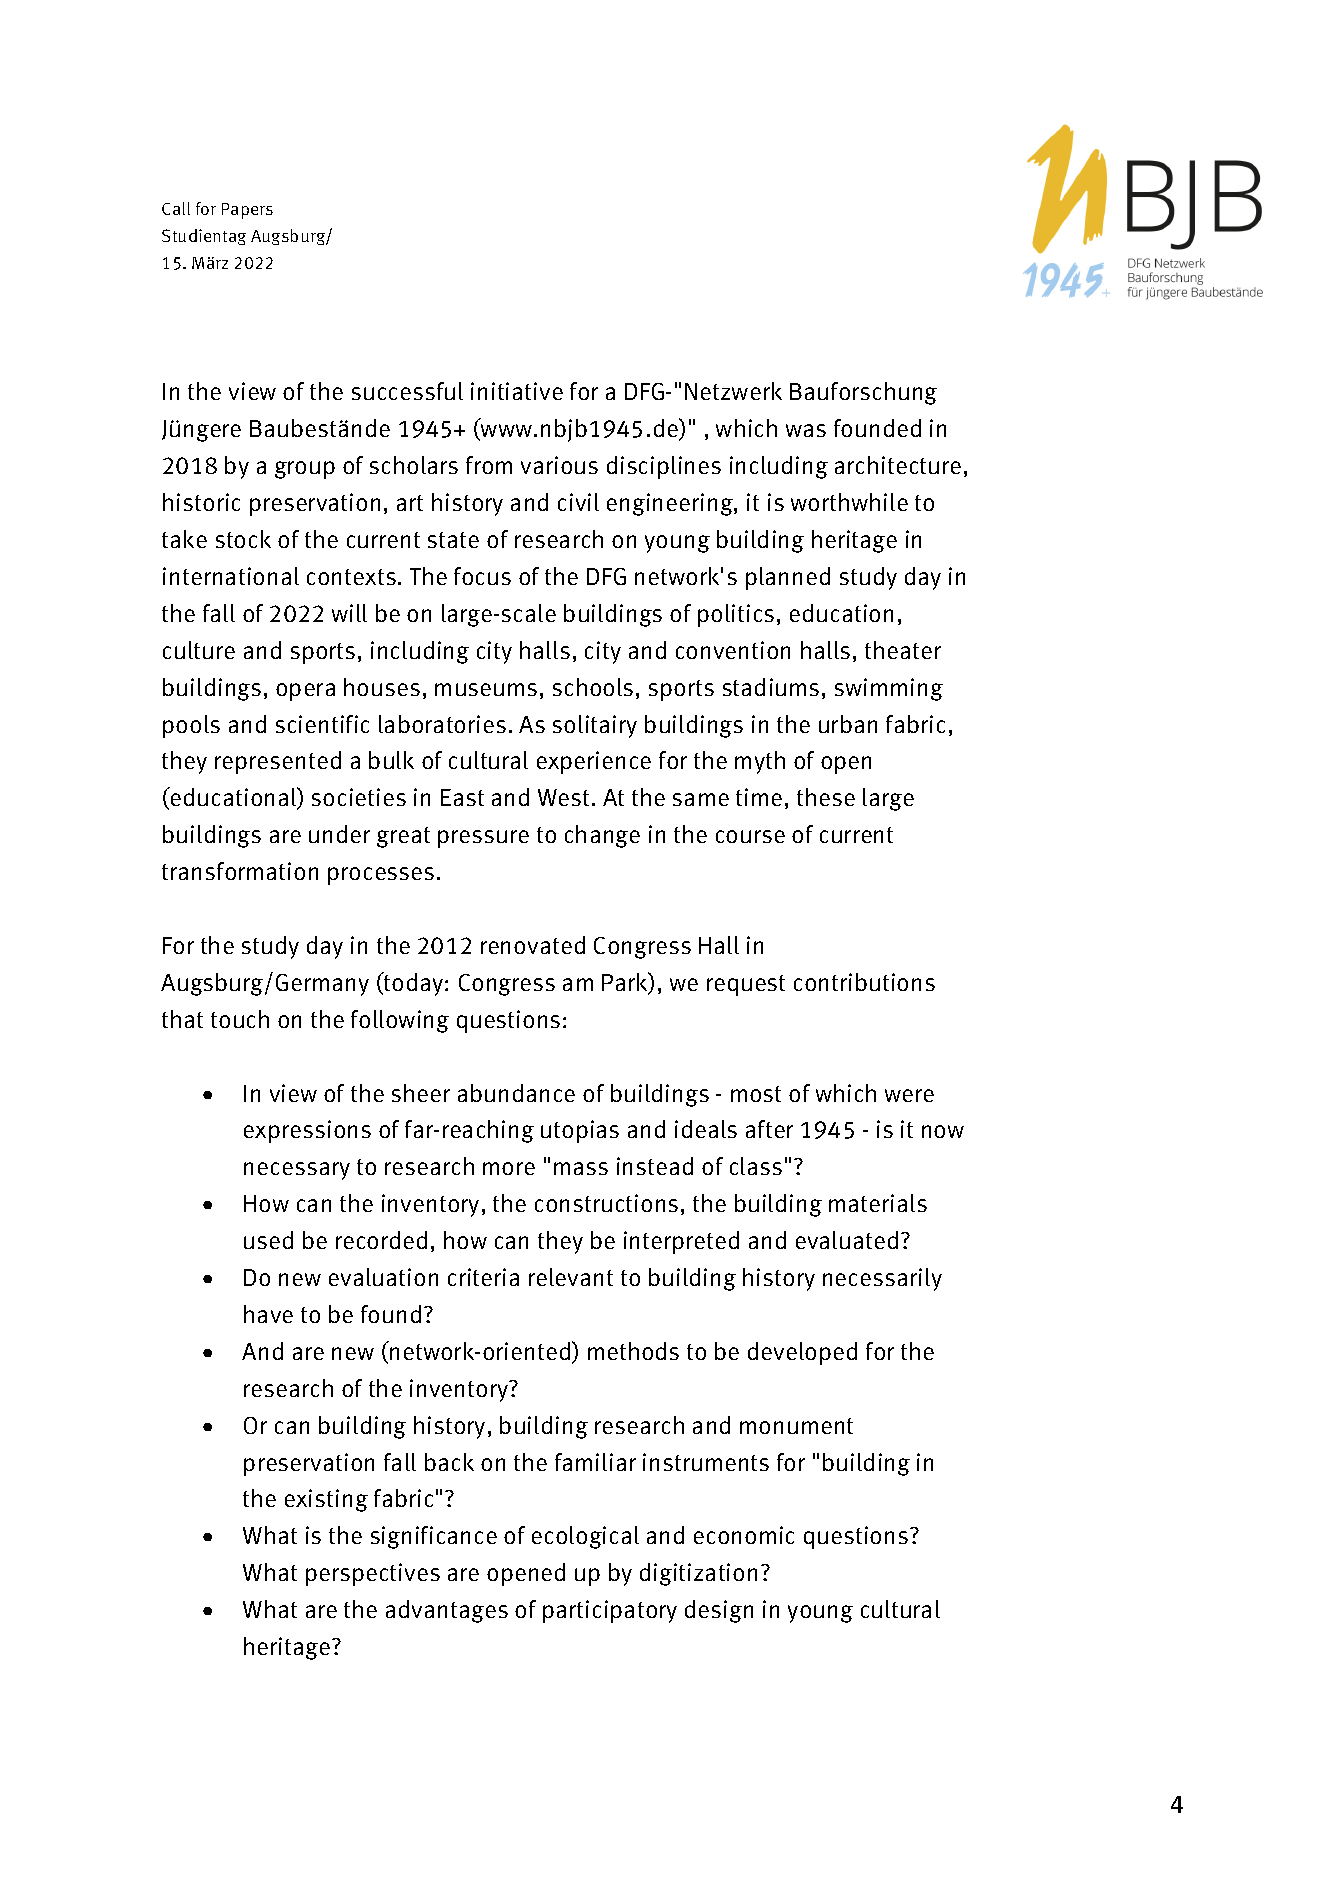 The width and height of the page is (1342, 1898). I want to click on initiative, so click(517, 391).
